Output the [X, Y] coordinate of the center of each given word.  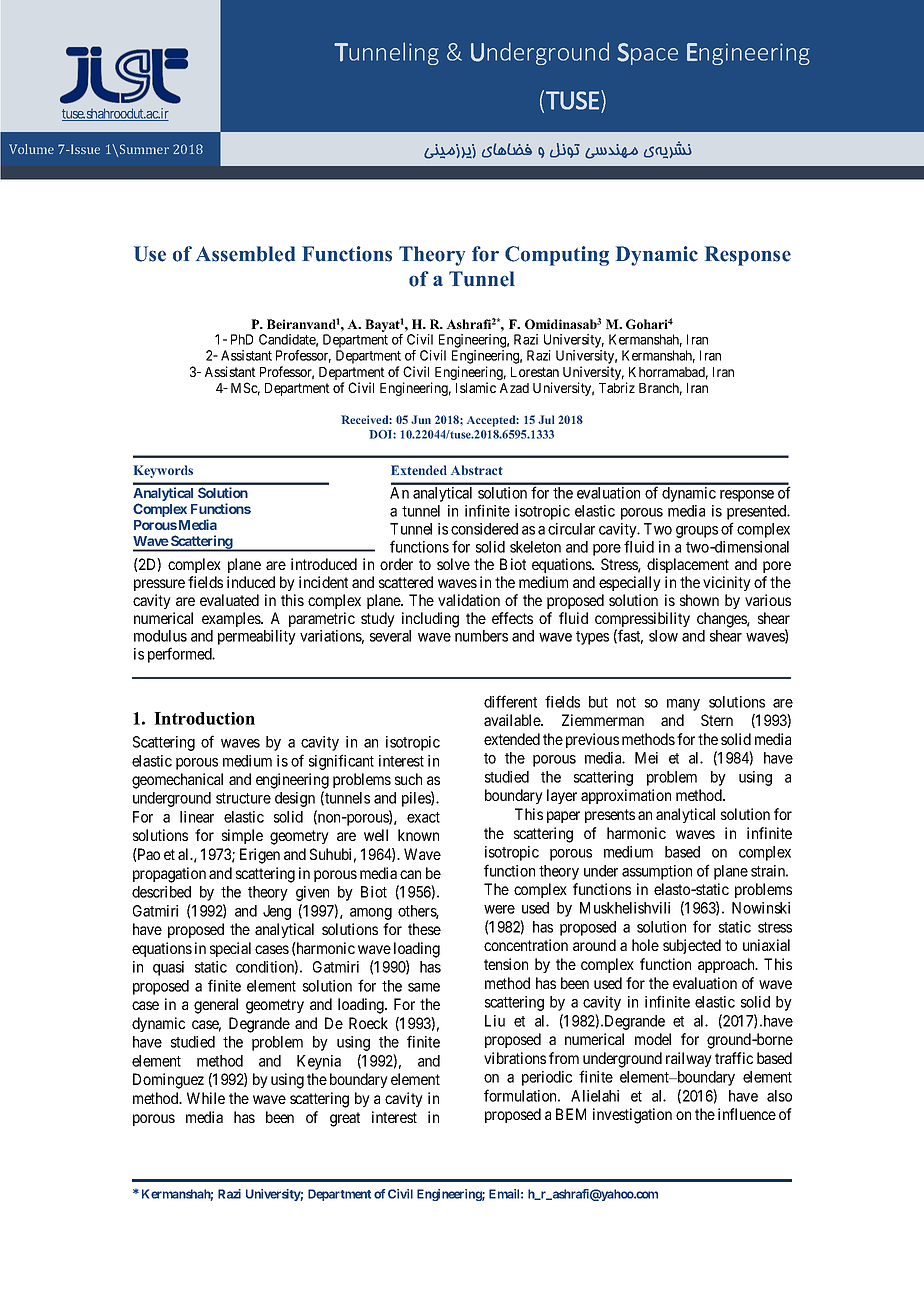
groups [697, 532]
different [510, 701]
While [206, 1098]
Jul [546, 419]
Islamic [476, 387]
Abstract [477, 470]
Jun [421, 419]
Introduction [204, 718]
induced [251, 582]
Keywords [163, 471]
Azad [514, 388]
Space [647, 54]
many [683, 705]
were [499, 909]
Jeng [277, 912]
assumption [657, 872]
